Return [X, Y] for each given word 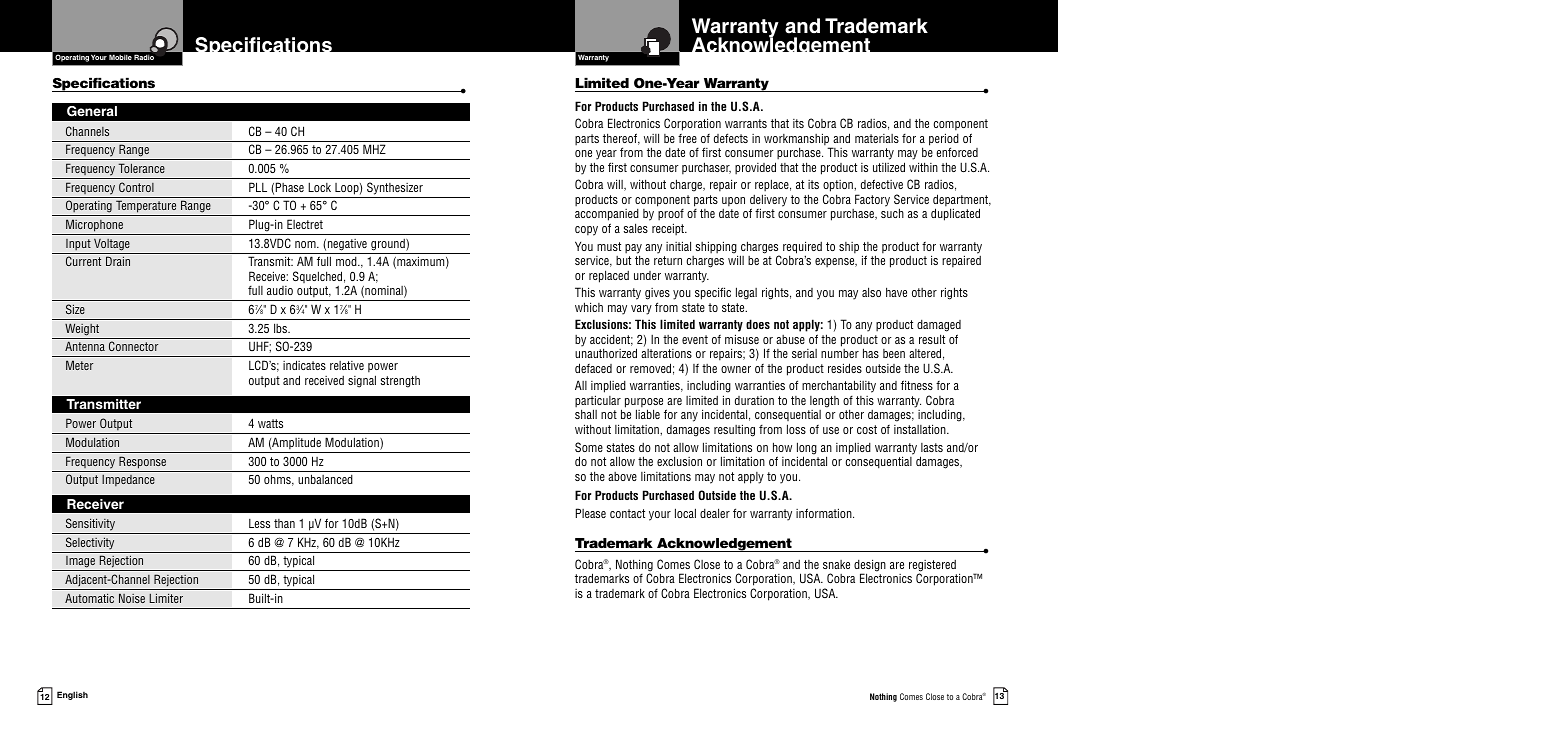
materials [877, 138]
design [870, 566]
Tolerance [141, 168]
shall [586, 414]
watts [270, 423]
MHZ [374, 149]
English [72, 695]
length [824, 402]
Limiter [166, 598]
